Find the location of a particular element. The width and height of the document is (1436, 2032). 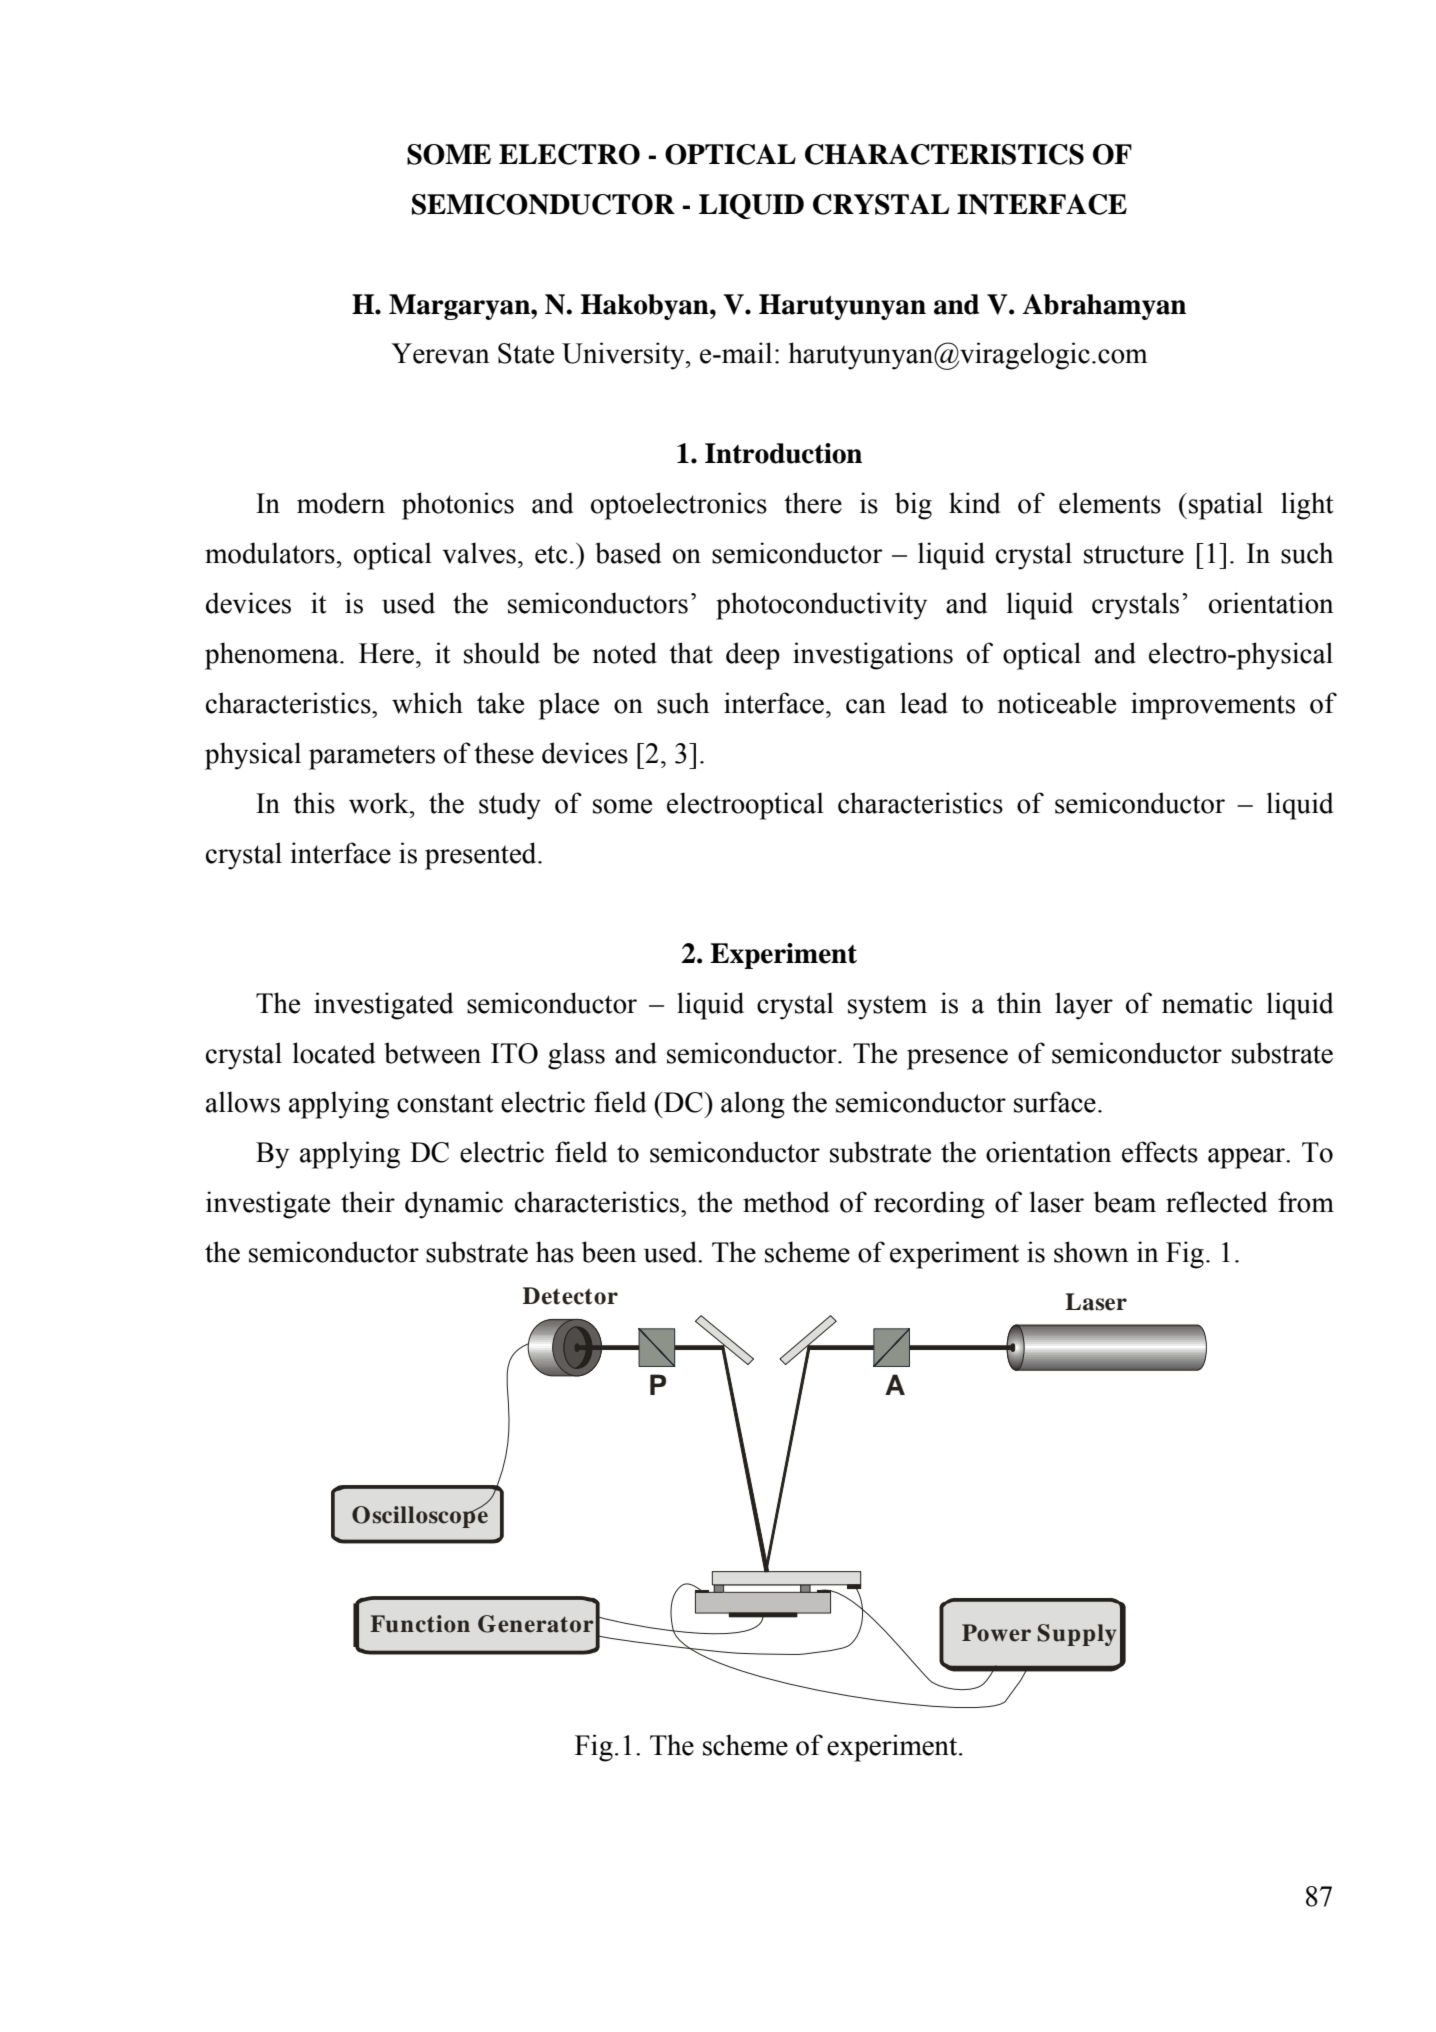

system is located at coordinates (887, 1007).
